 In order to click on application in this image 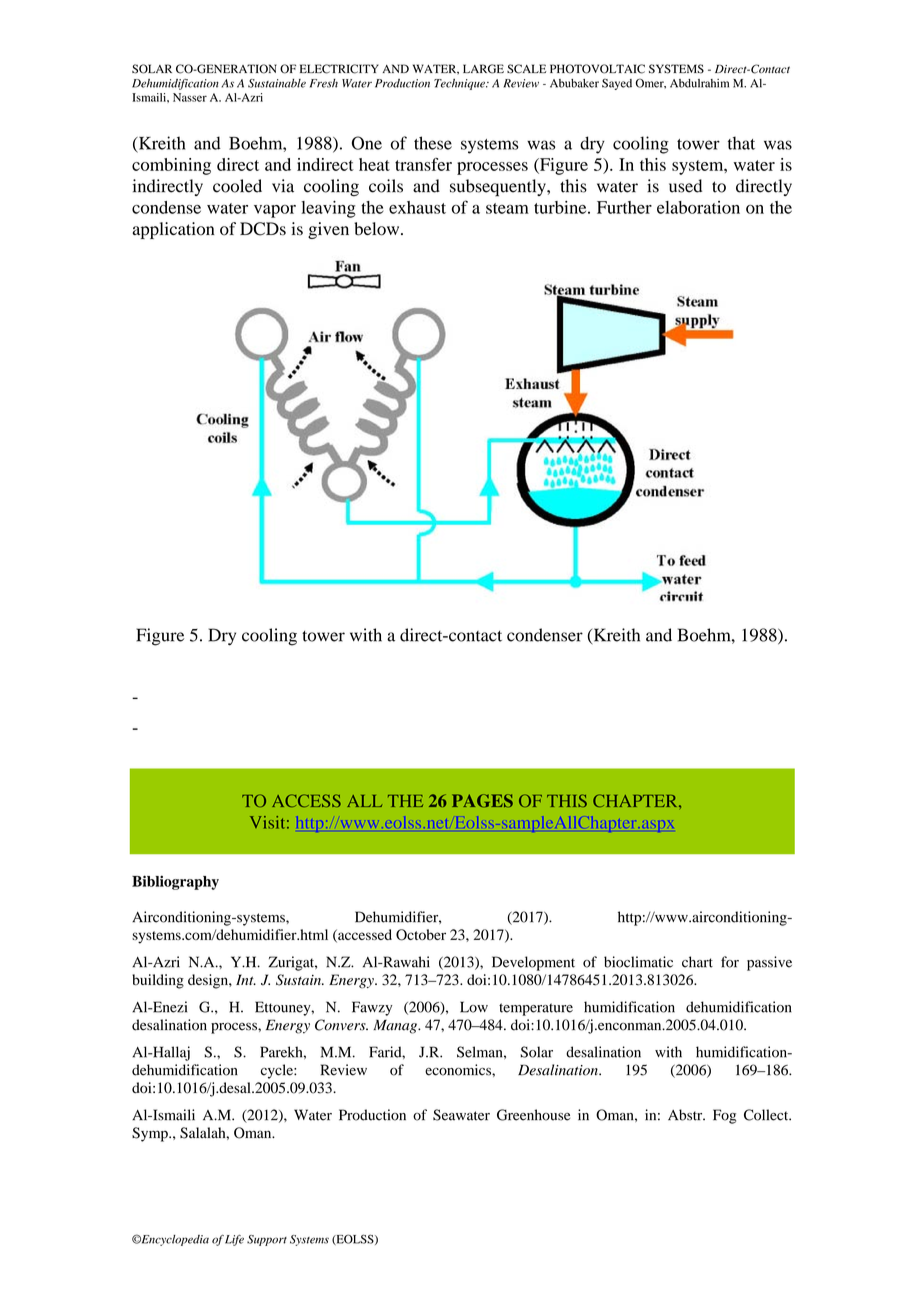, I will do `click(173, 230)`.
